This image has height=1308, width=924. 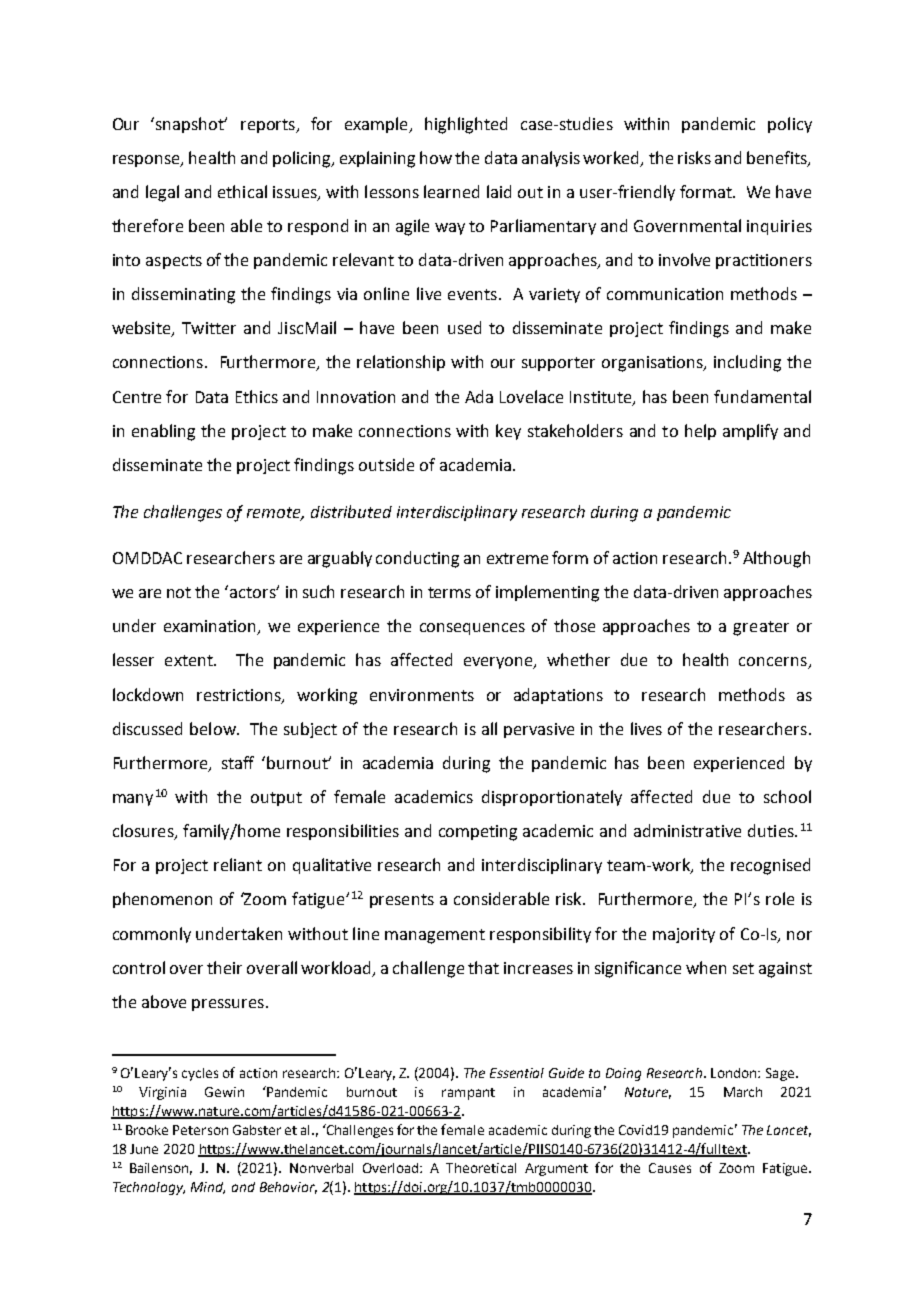 I want to click on snapshot, so click(x=191, y=125).
